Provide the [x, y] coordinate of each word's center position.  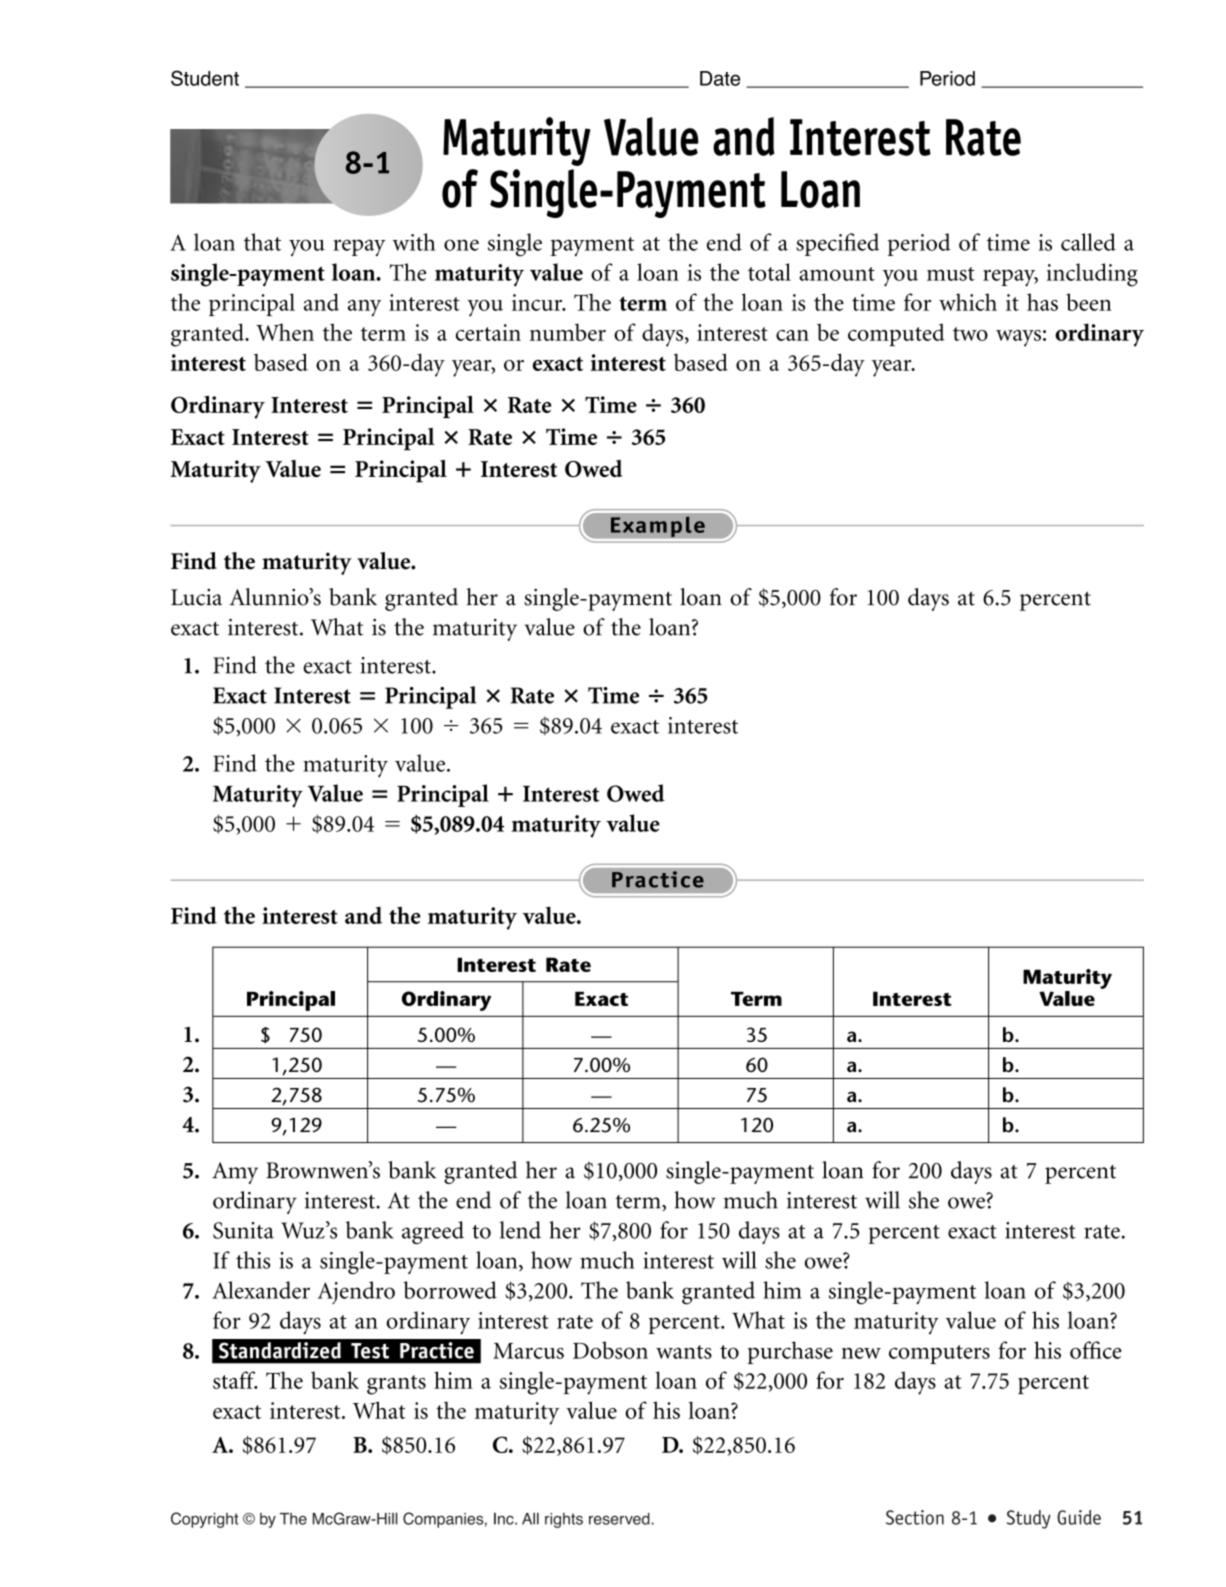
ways [1018, 338]
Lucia [196, 597]
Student [205, 78]
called [1088, 242]
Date [720, 78]
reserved [620, 1519]
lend [520, 1230]
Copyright [205, 1520]
